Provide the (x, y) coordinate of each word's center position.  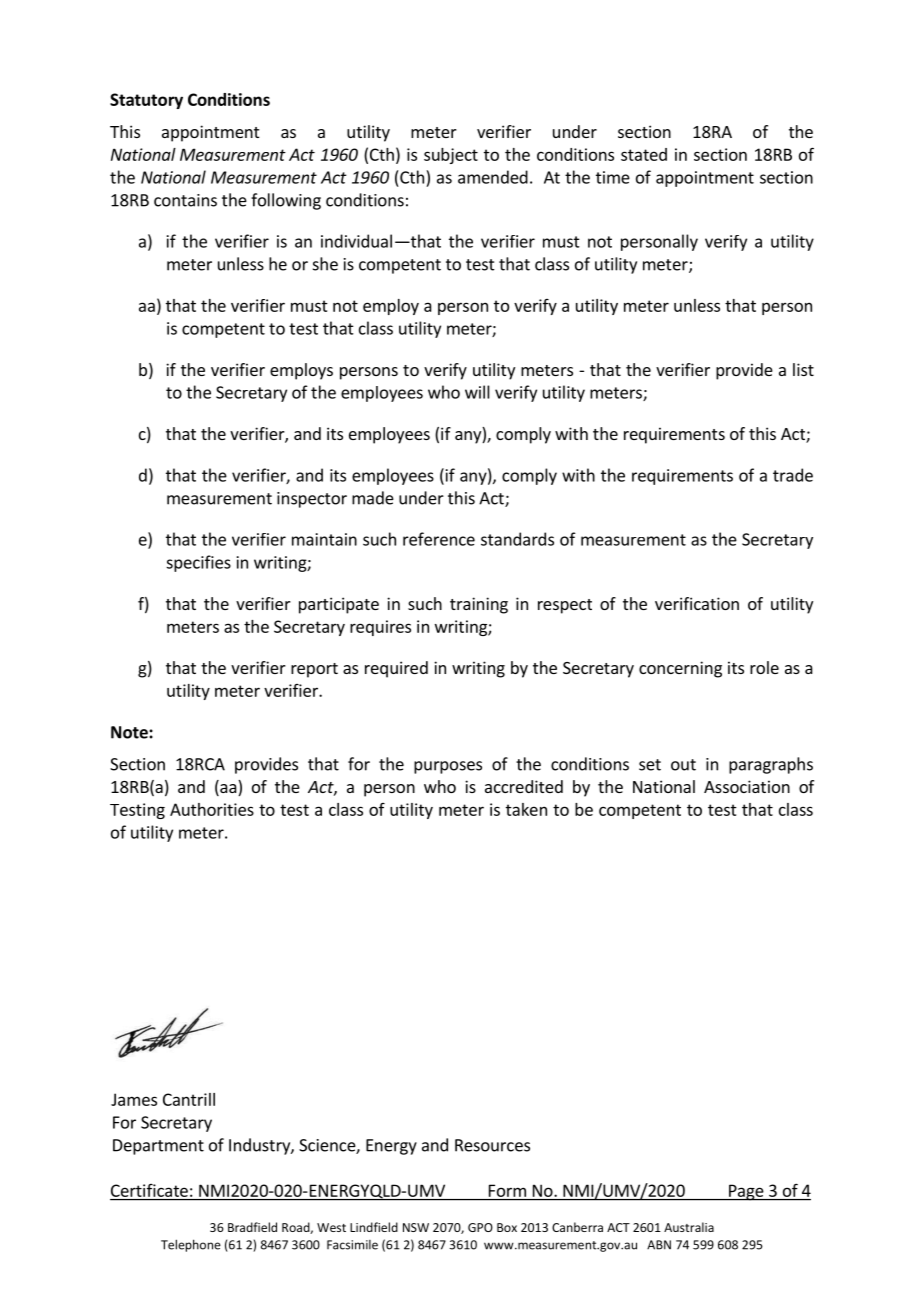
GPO (480, 1227)
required (396, 669)
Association (747, 786)
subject (451, 156)
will (477, 392)
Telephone (191, 1245)
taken (526, 809)
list (803, 369)
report (314, 670)
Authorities (212, 809)
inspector (312, 500)
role (764, 667)
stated (644, 154)
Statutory (146, 101)
